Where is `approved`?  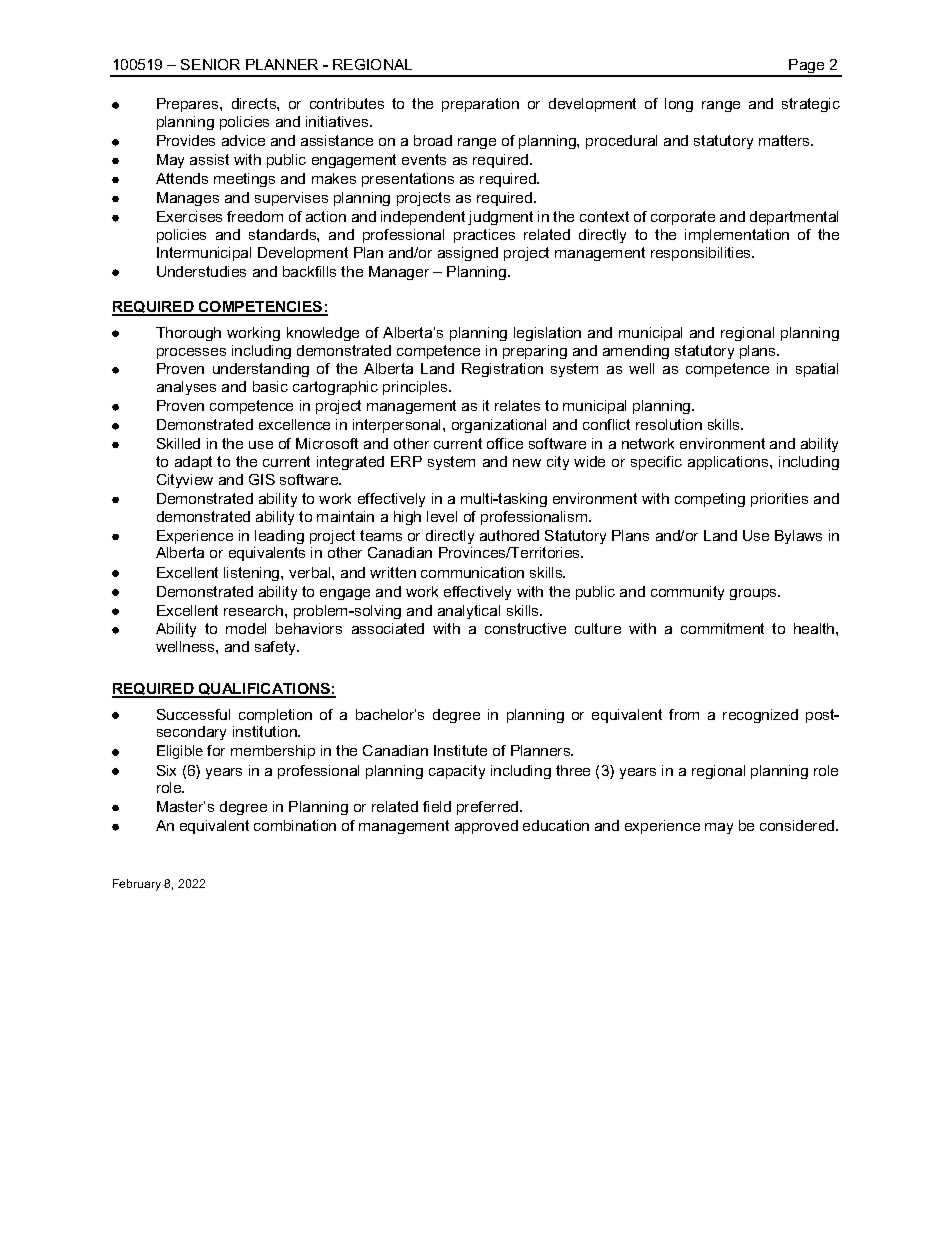
approved is located at coordinates (486, 827).
